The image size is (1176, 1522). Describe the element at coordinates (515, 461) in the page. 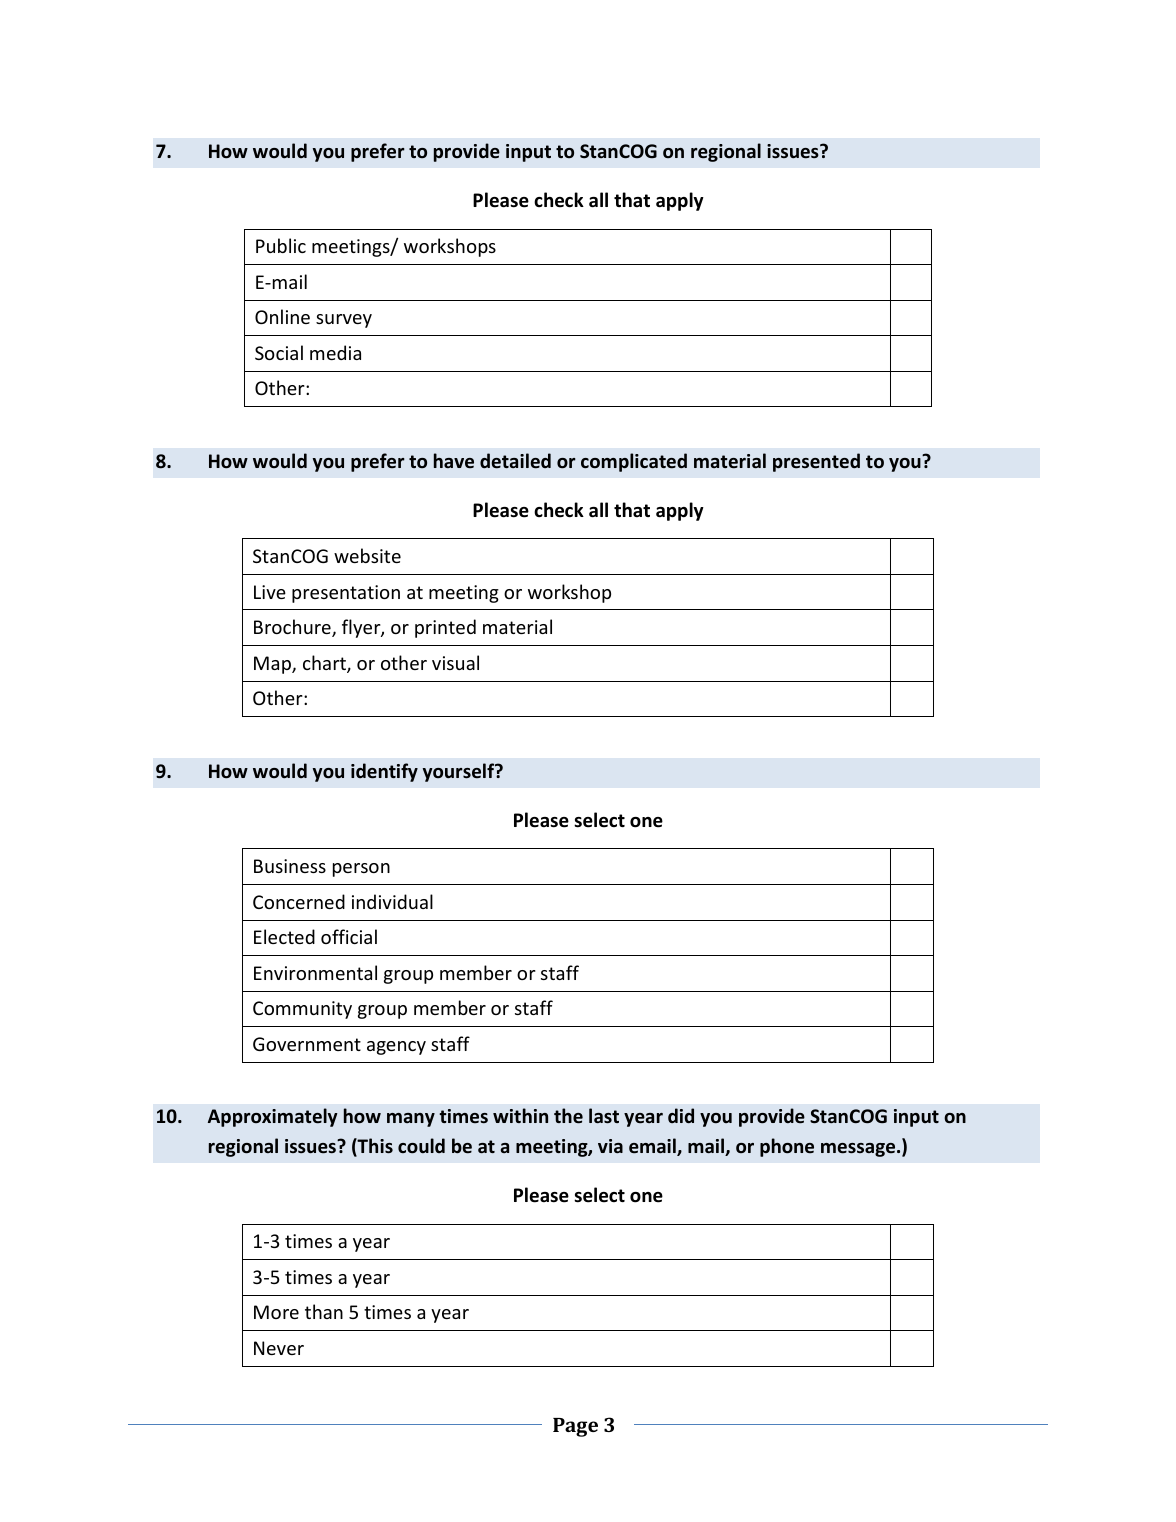

I see `detailed` at that location.
